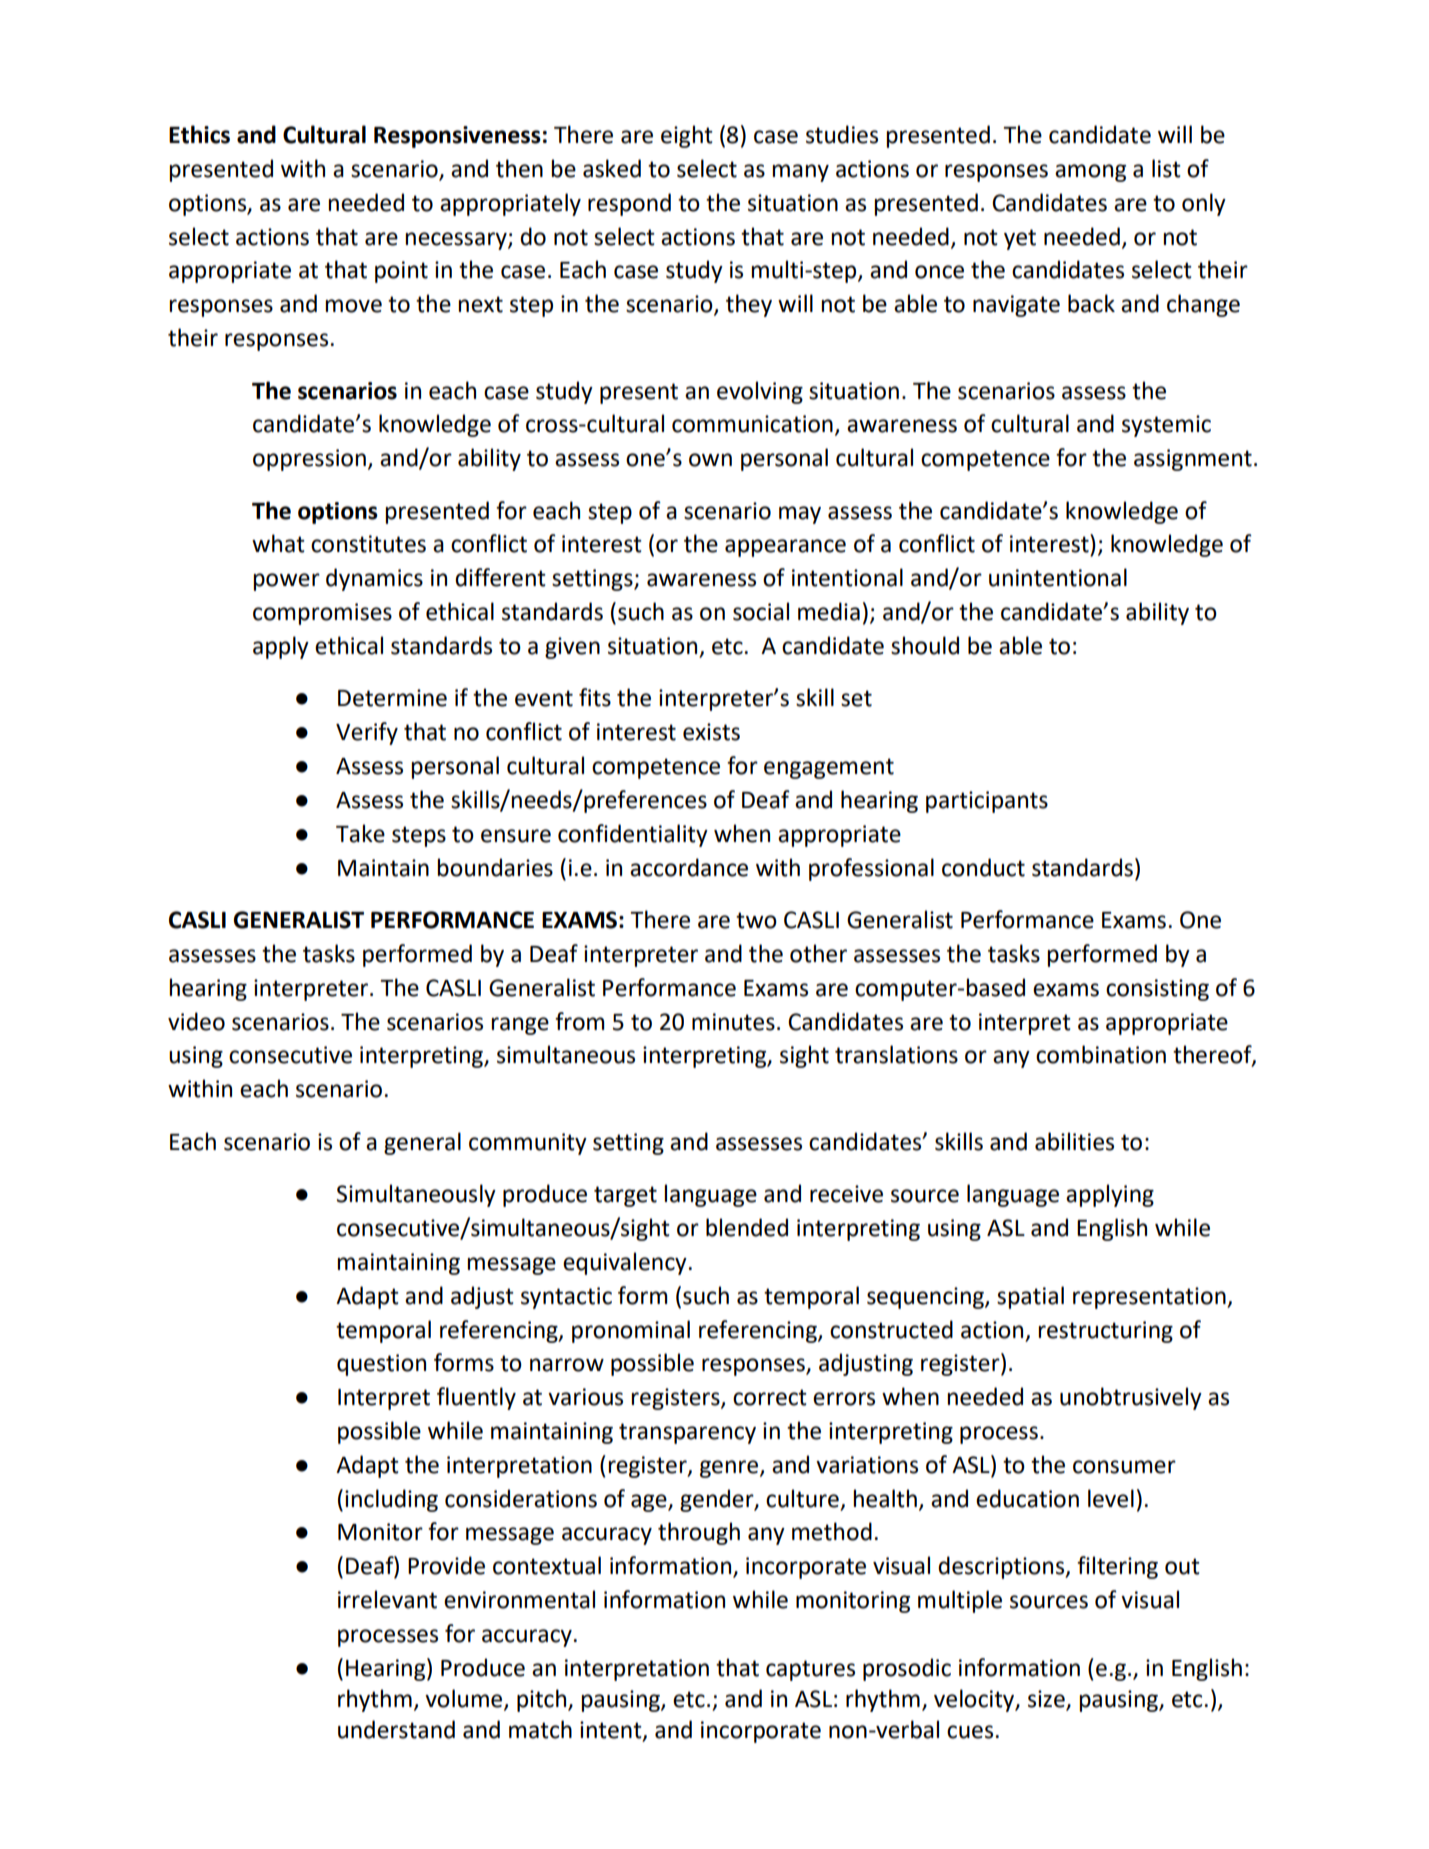 The image size is (1429, 1849). What do you see at coordinates (360, 833) in the image?
I see `Take` at bounding box center [360, 833].
